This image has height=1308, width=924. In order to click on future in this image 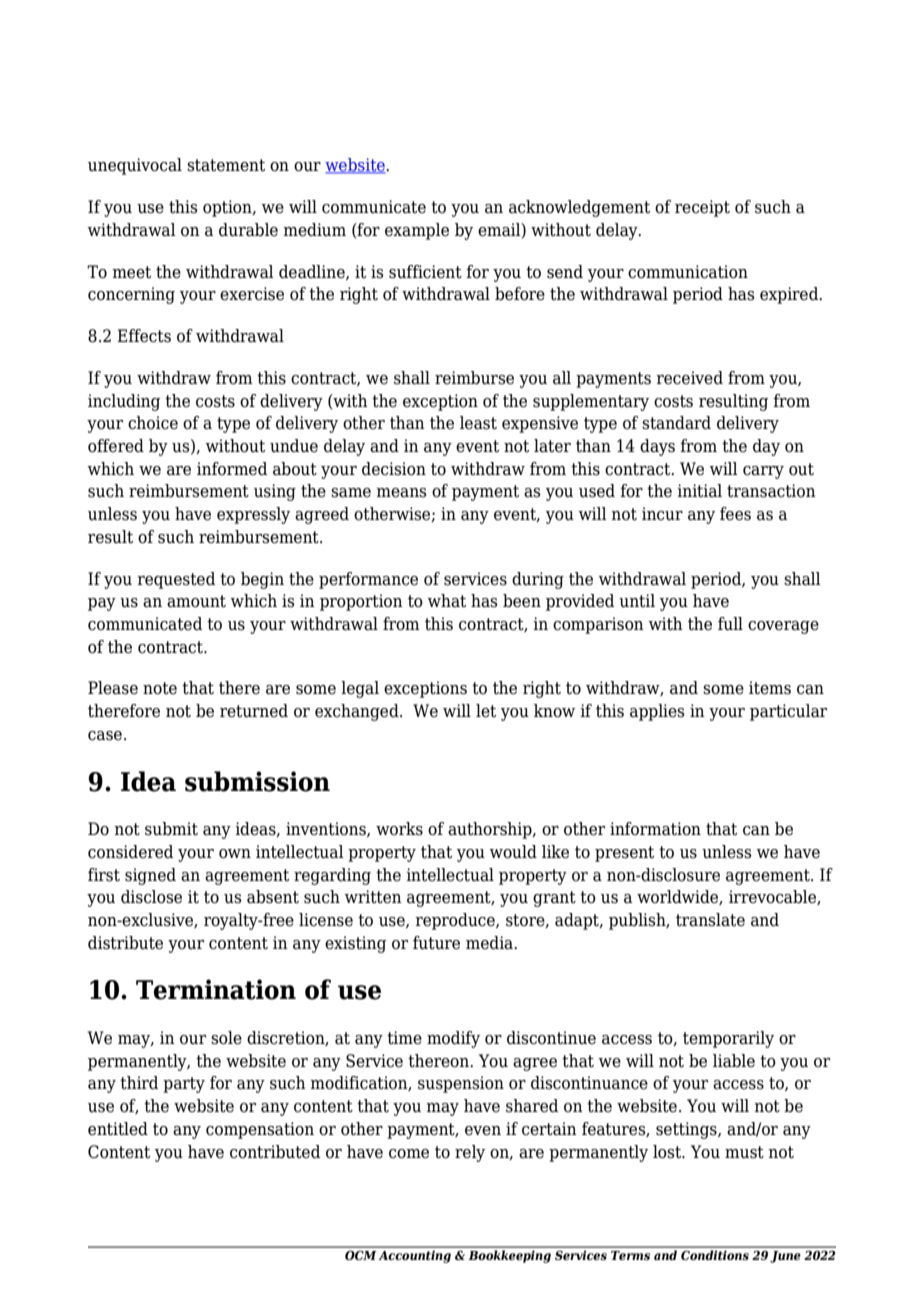, I will do `click(436, 943)`.
